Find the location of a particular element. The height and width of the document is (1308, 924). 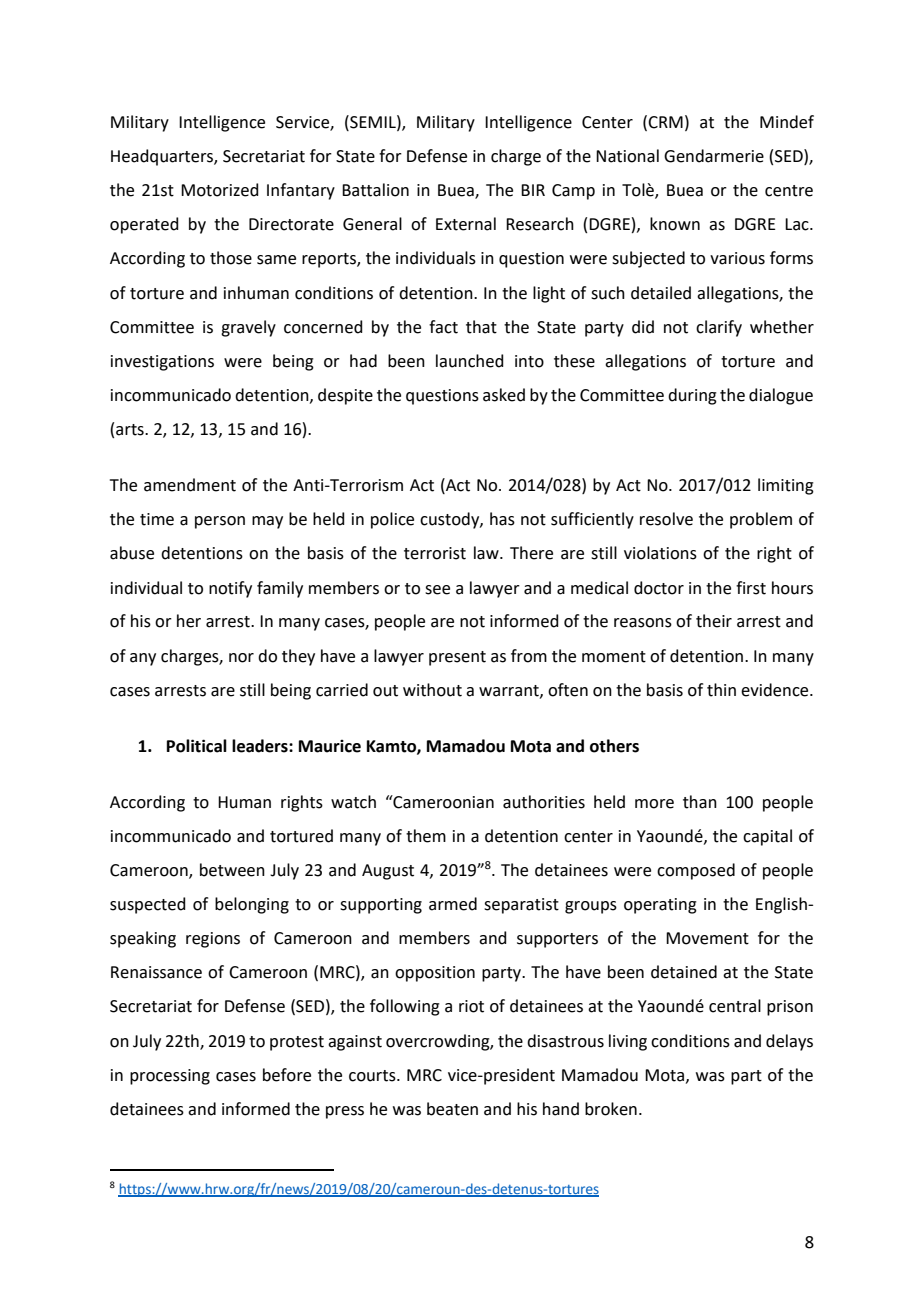

Gendarmerie is located at coordinates (714, 156).
